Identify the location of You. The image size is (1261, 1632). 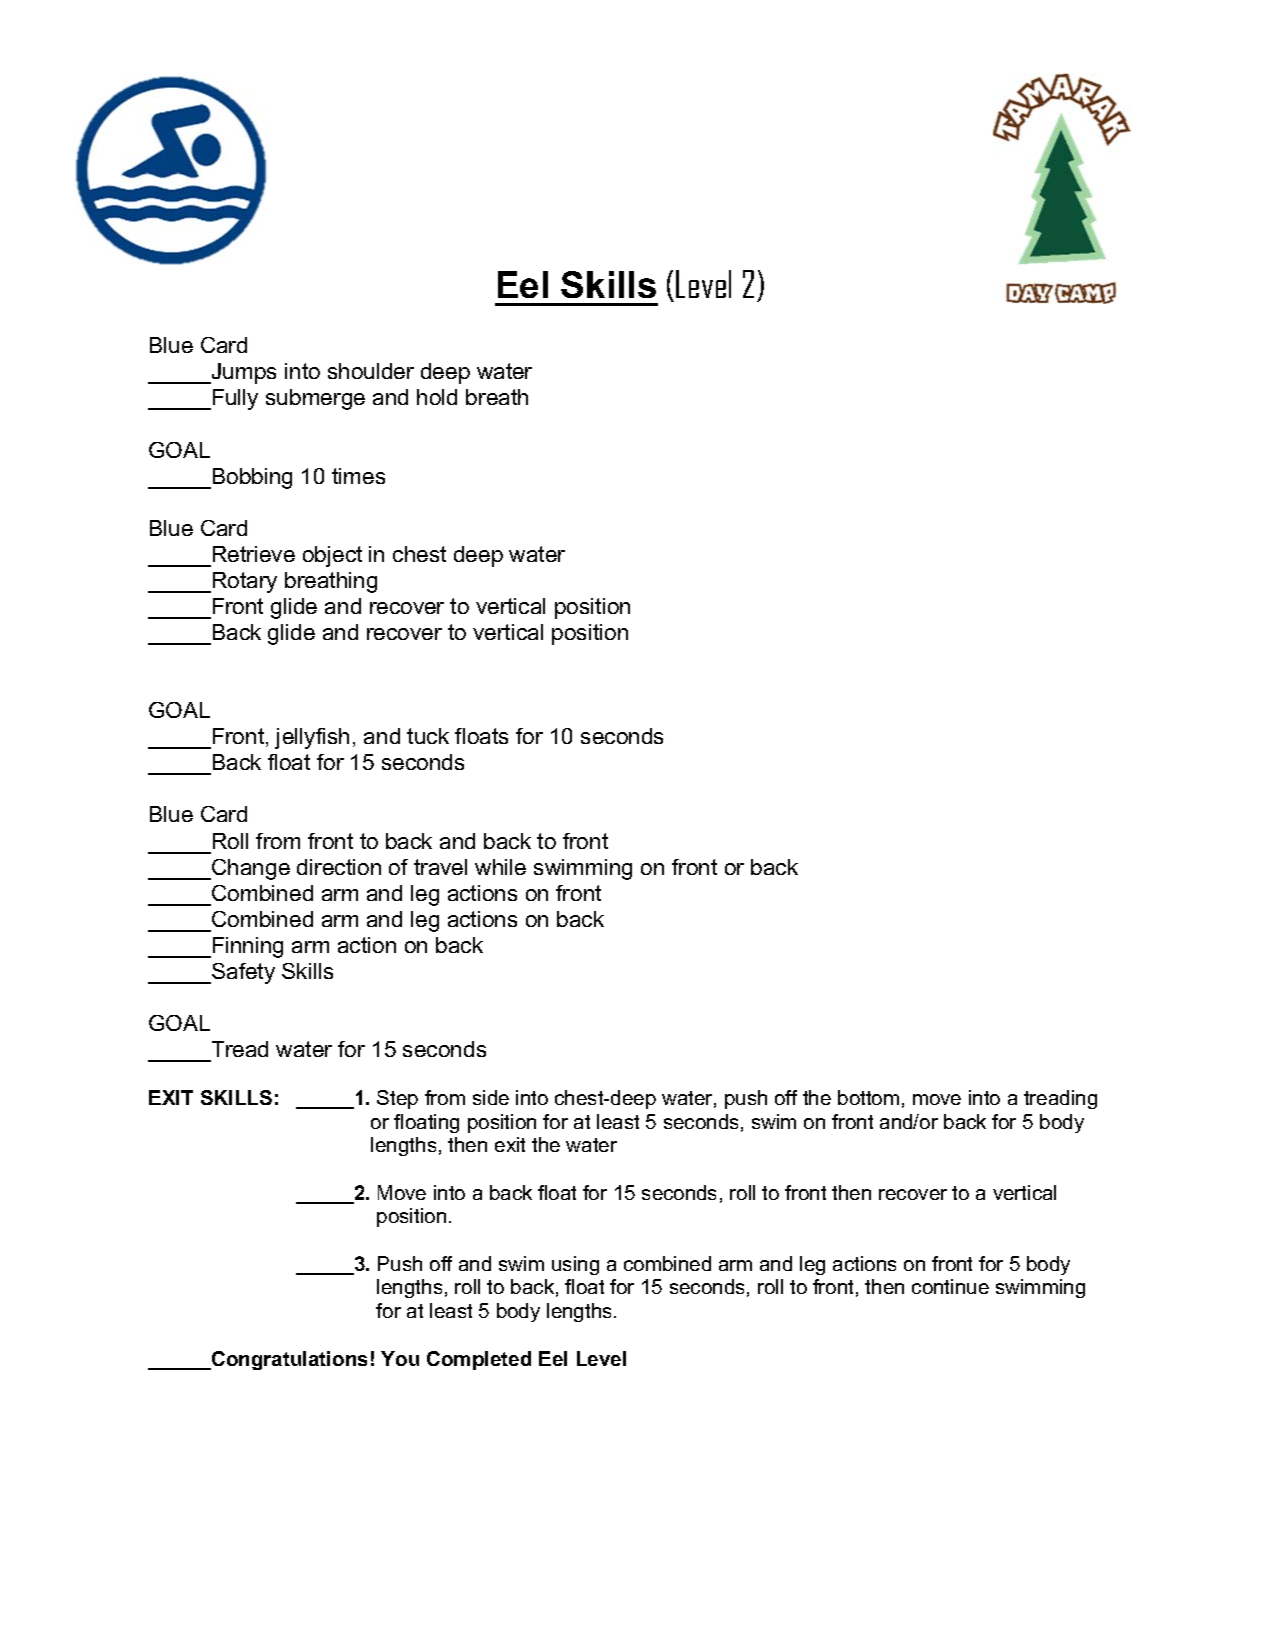
(400, 1358).
